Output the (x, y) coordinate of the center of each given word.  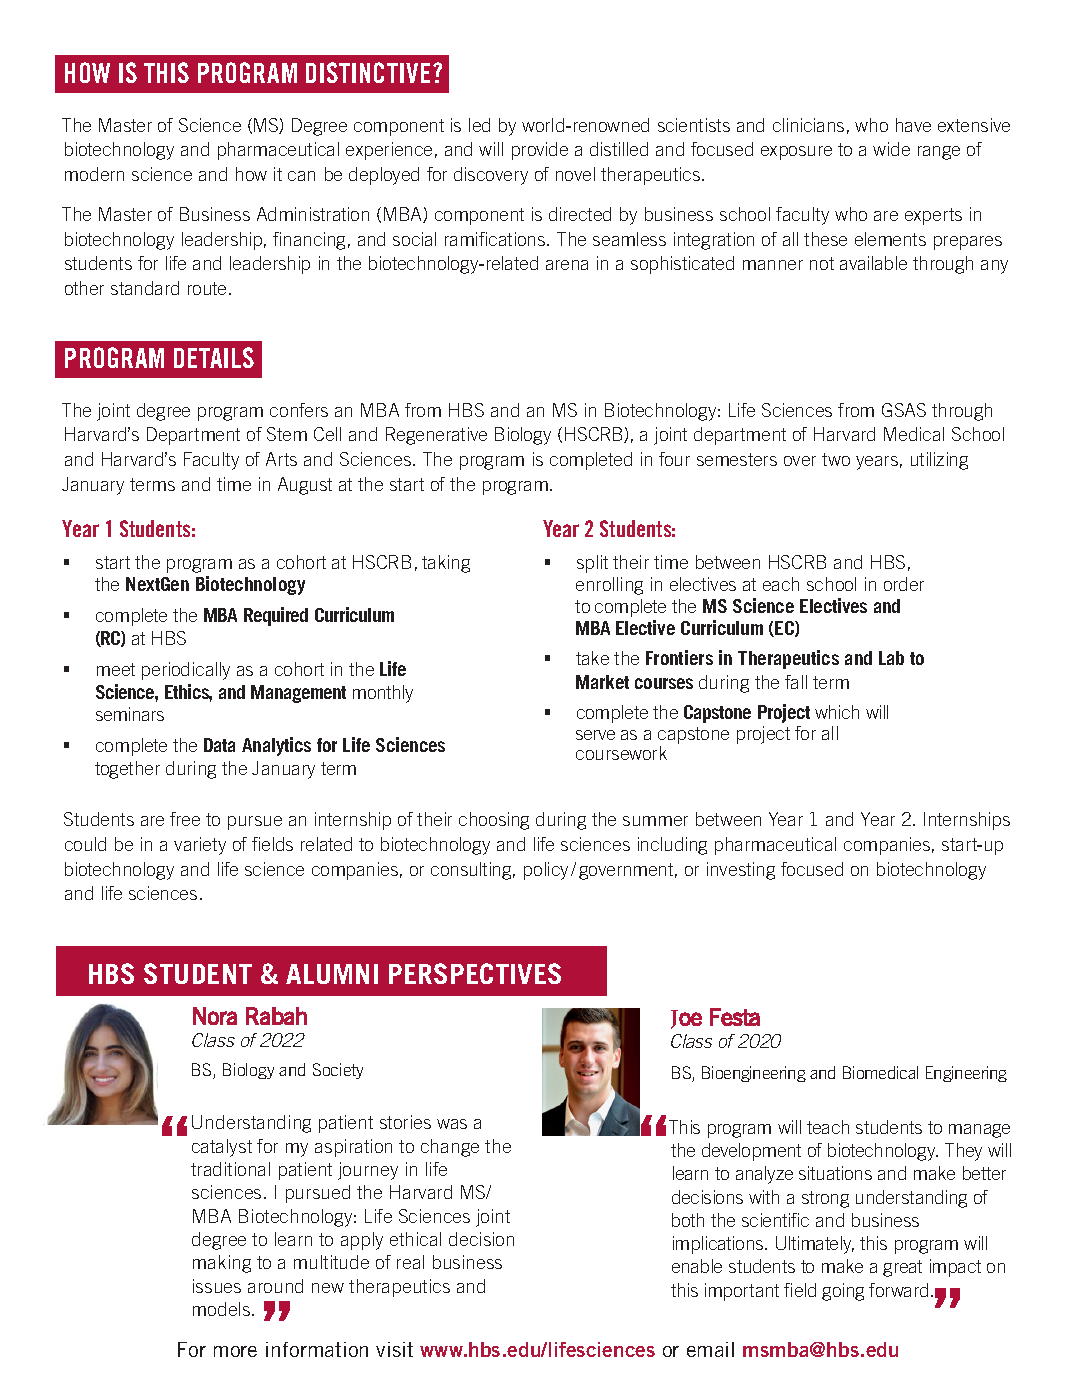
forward (898, 1290)
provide (540, 151)
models (221, 1309)
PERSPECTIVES (475, 973)
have (913, 125)
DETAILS (214, 357)
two (836, 459)
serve (595, 735)
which (837, 712)
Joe (686, 1019)
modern (94, 174)
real (410, 1262)
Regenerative (436, 436)
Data (219, 745)
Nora (215, 1016)
